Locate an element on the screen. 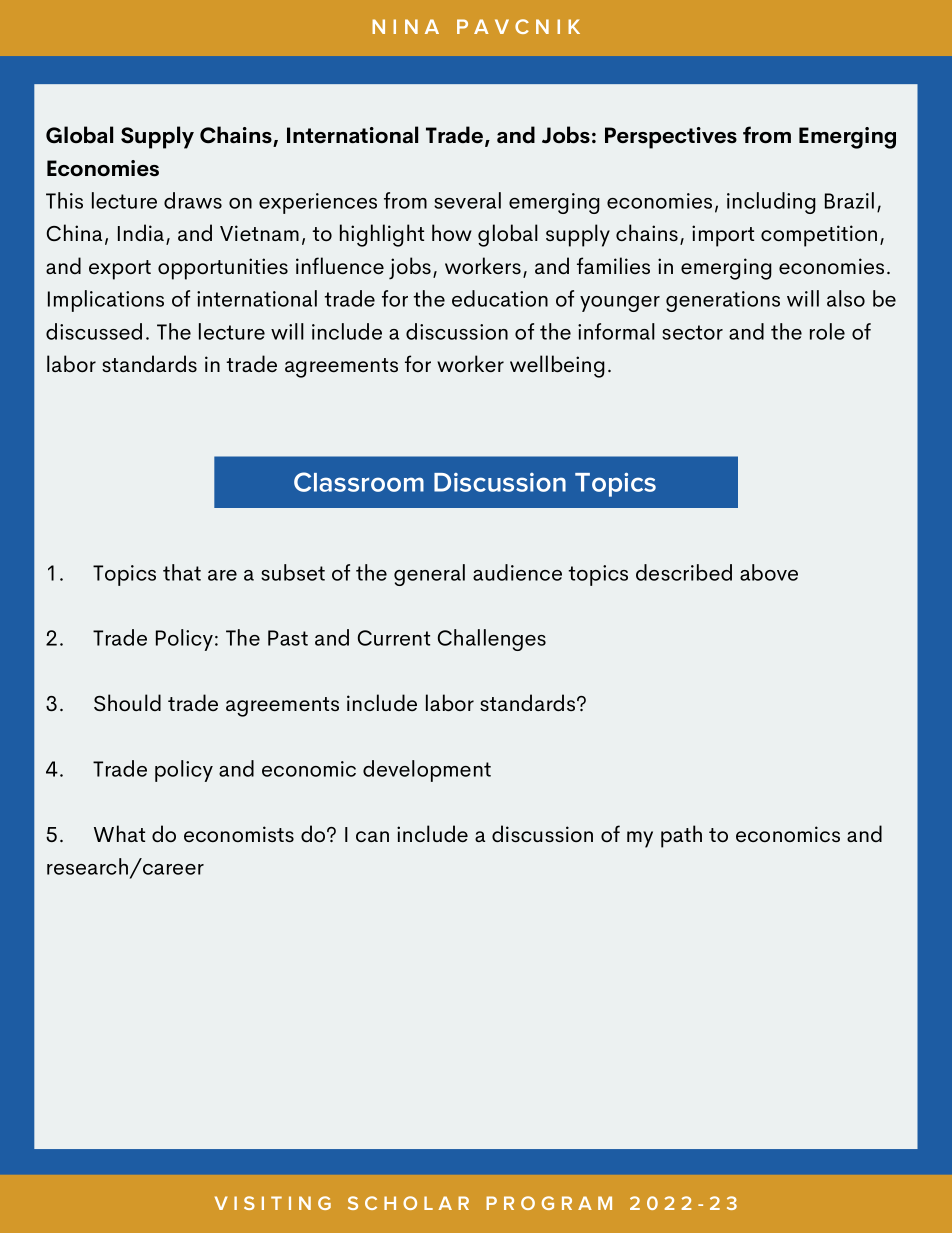 The image size is (952, 1233). What is located at coordinates (119, 833).
